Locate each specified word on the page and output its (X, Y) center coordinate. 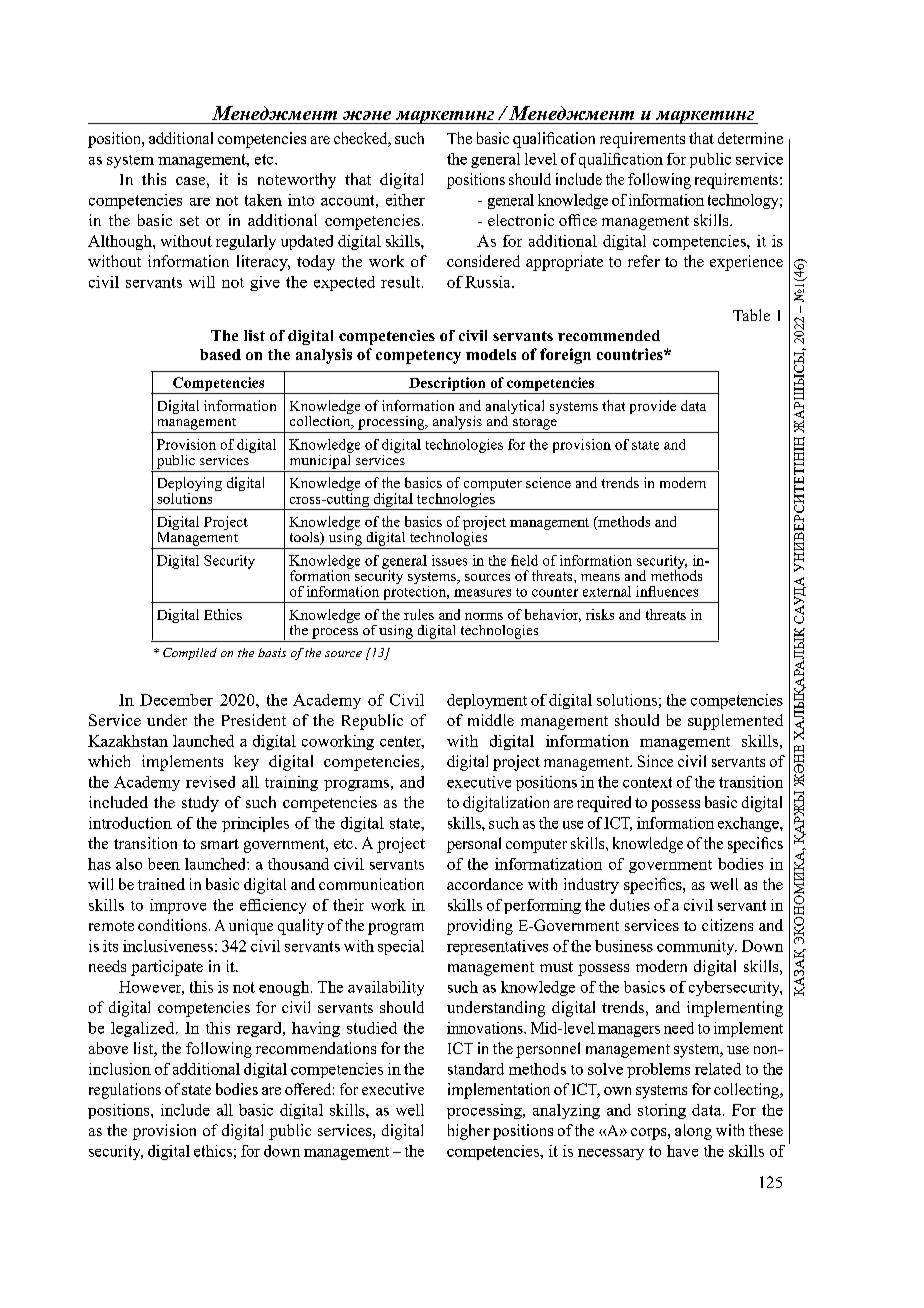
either (405, 200)
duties (630, 905)
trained (161, 884)
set (189, 221)
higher (469, 1132)
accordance (485, 884)
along (693, 1132)
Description (447, 385)
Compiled (190, 654)
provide (653, 407)
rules (419, 614)
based (220, 354)
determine (750, 138)
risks (600, 614)
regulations (125, 1091)
